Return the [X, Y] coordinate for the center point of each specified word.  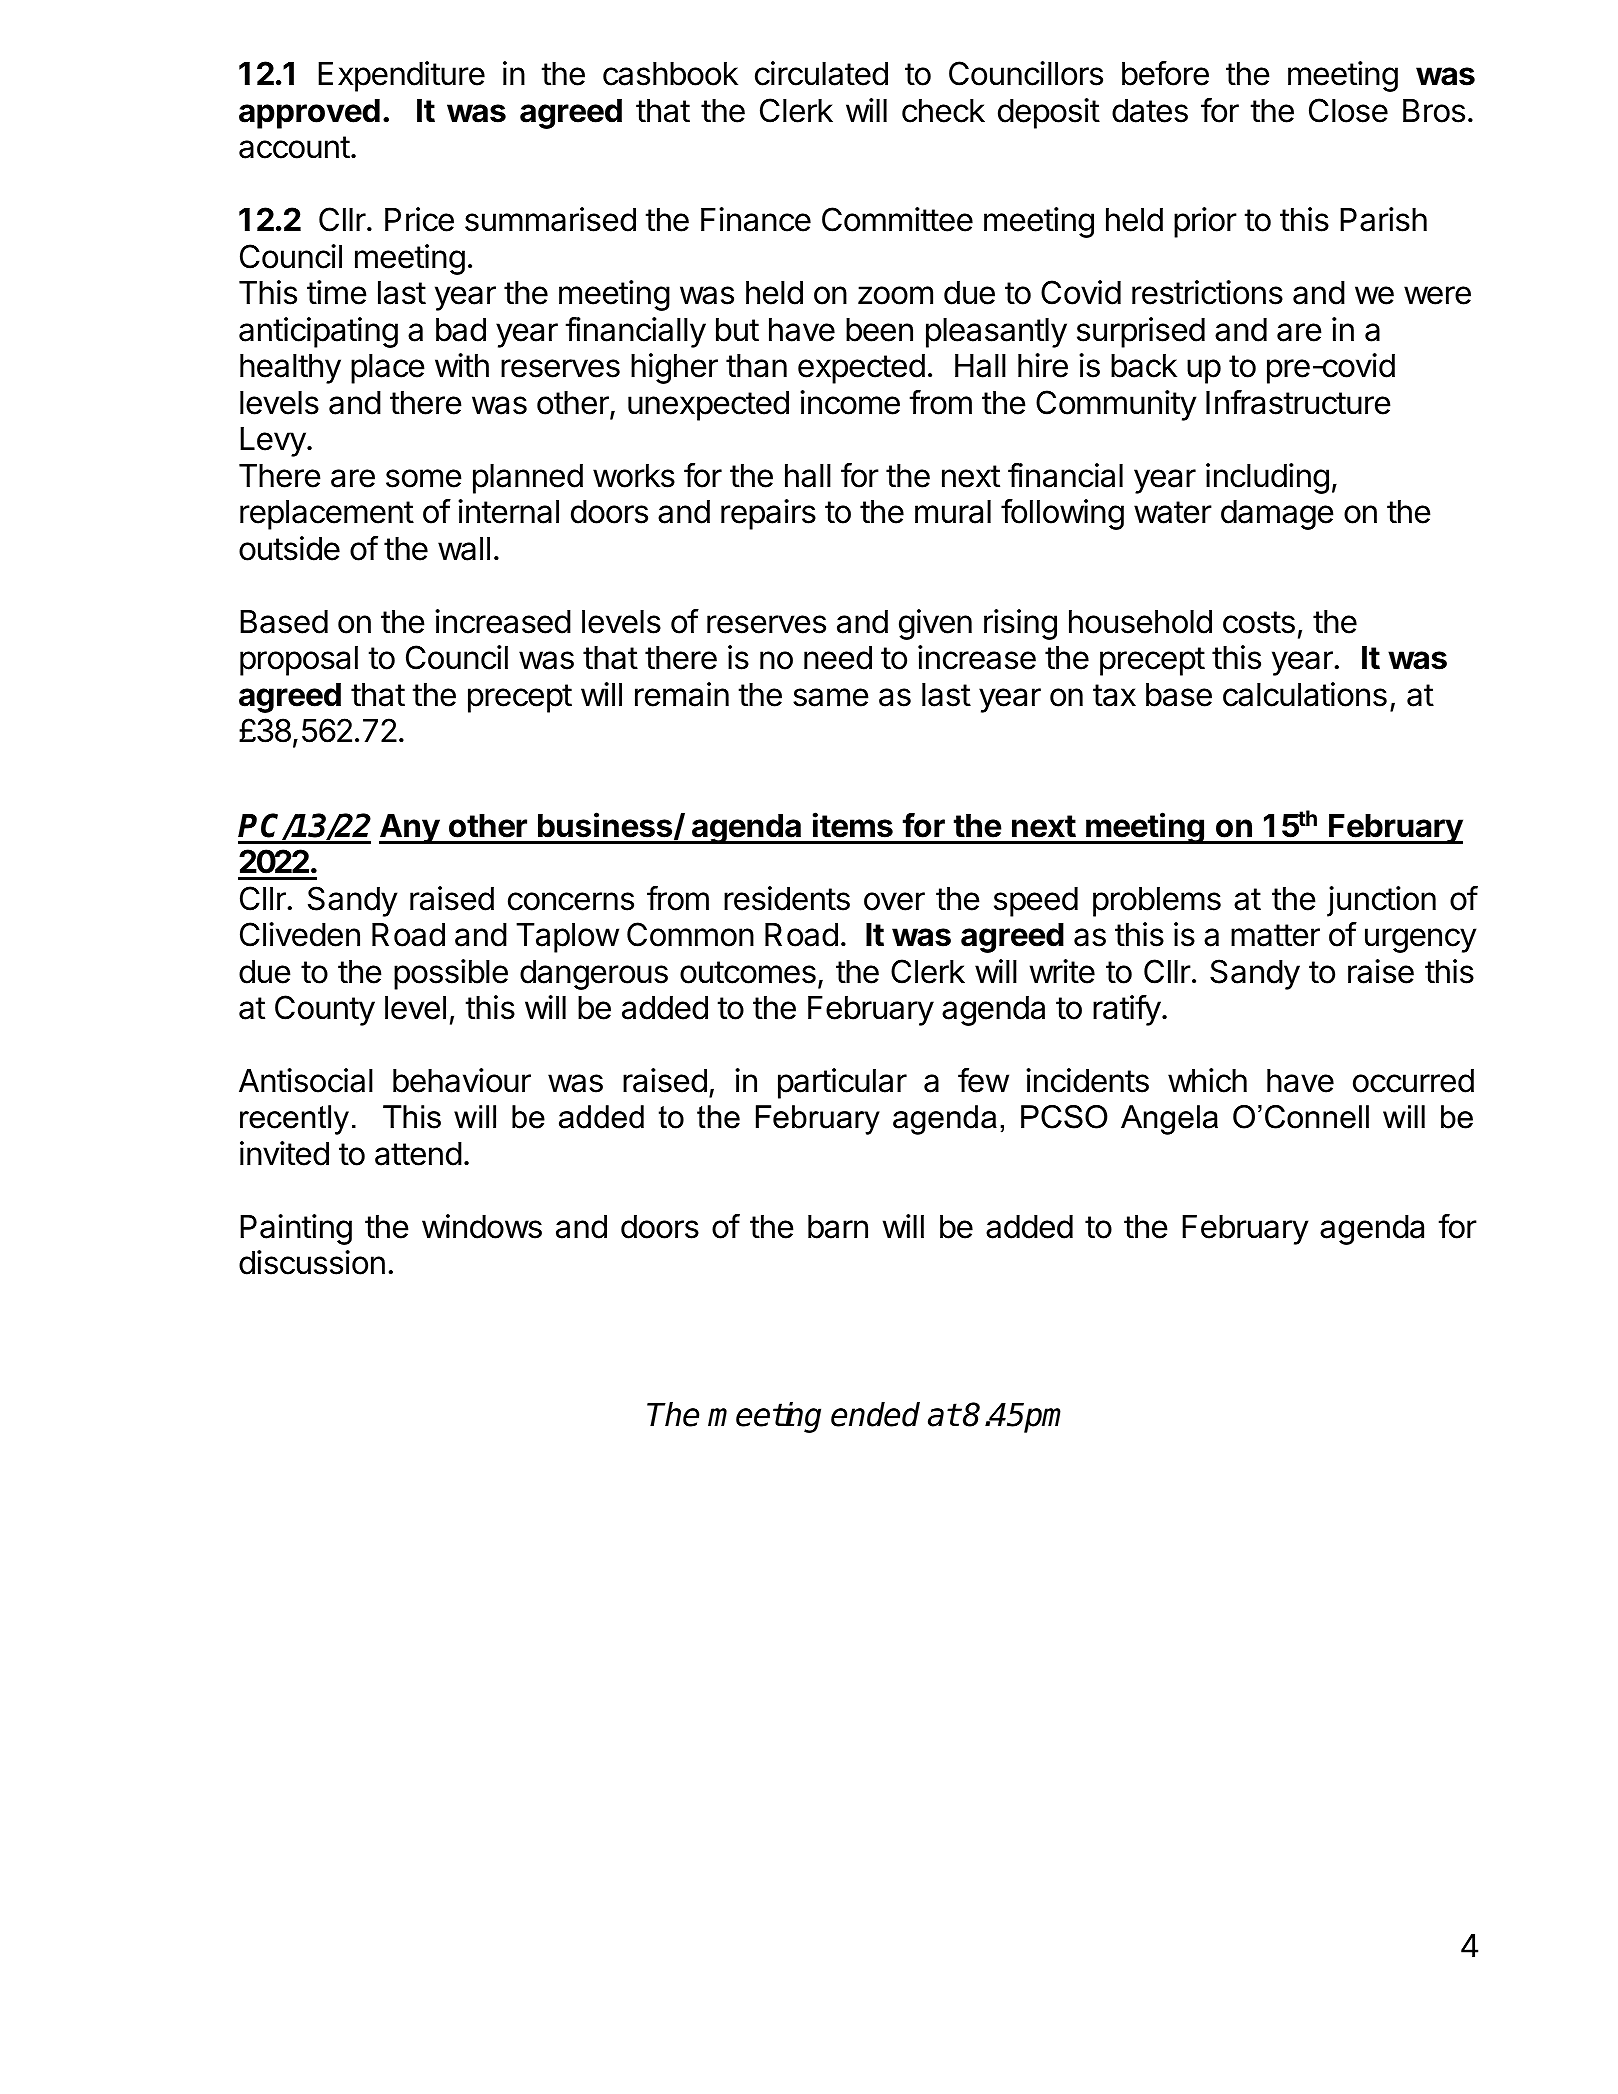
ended [875, 1414]
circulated [821, 73]
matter [1275, 935]
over [894, 901]
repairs [768, 514]
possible [451, 974]
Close [1348, 110]
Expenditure [401, 76]
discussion [312, 1262]
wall [464, 549]
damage [1277, 515]
